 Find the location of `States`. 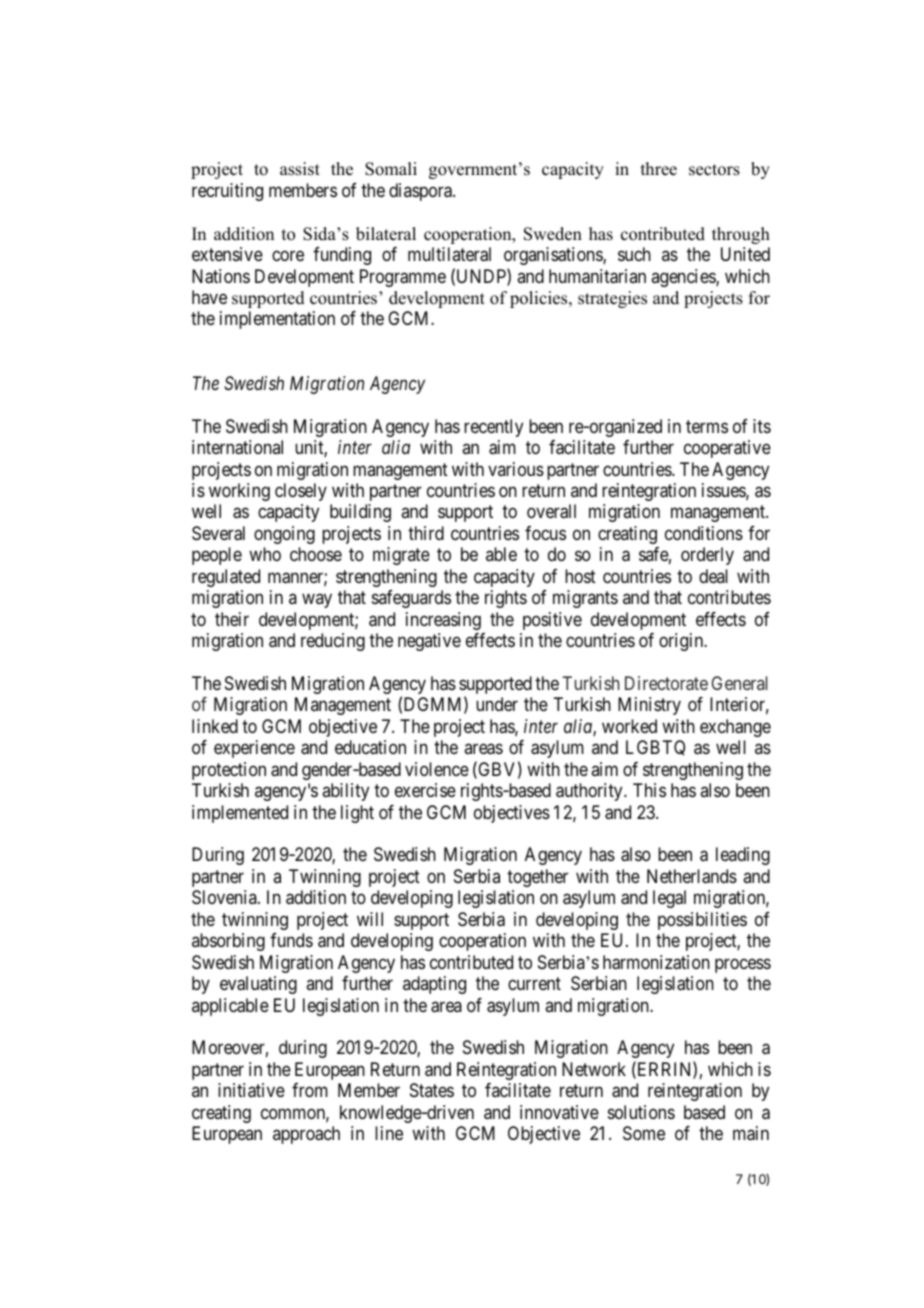

States is located at coordinates (432, 1090).
